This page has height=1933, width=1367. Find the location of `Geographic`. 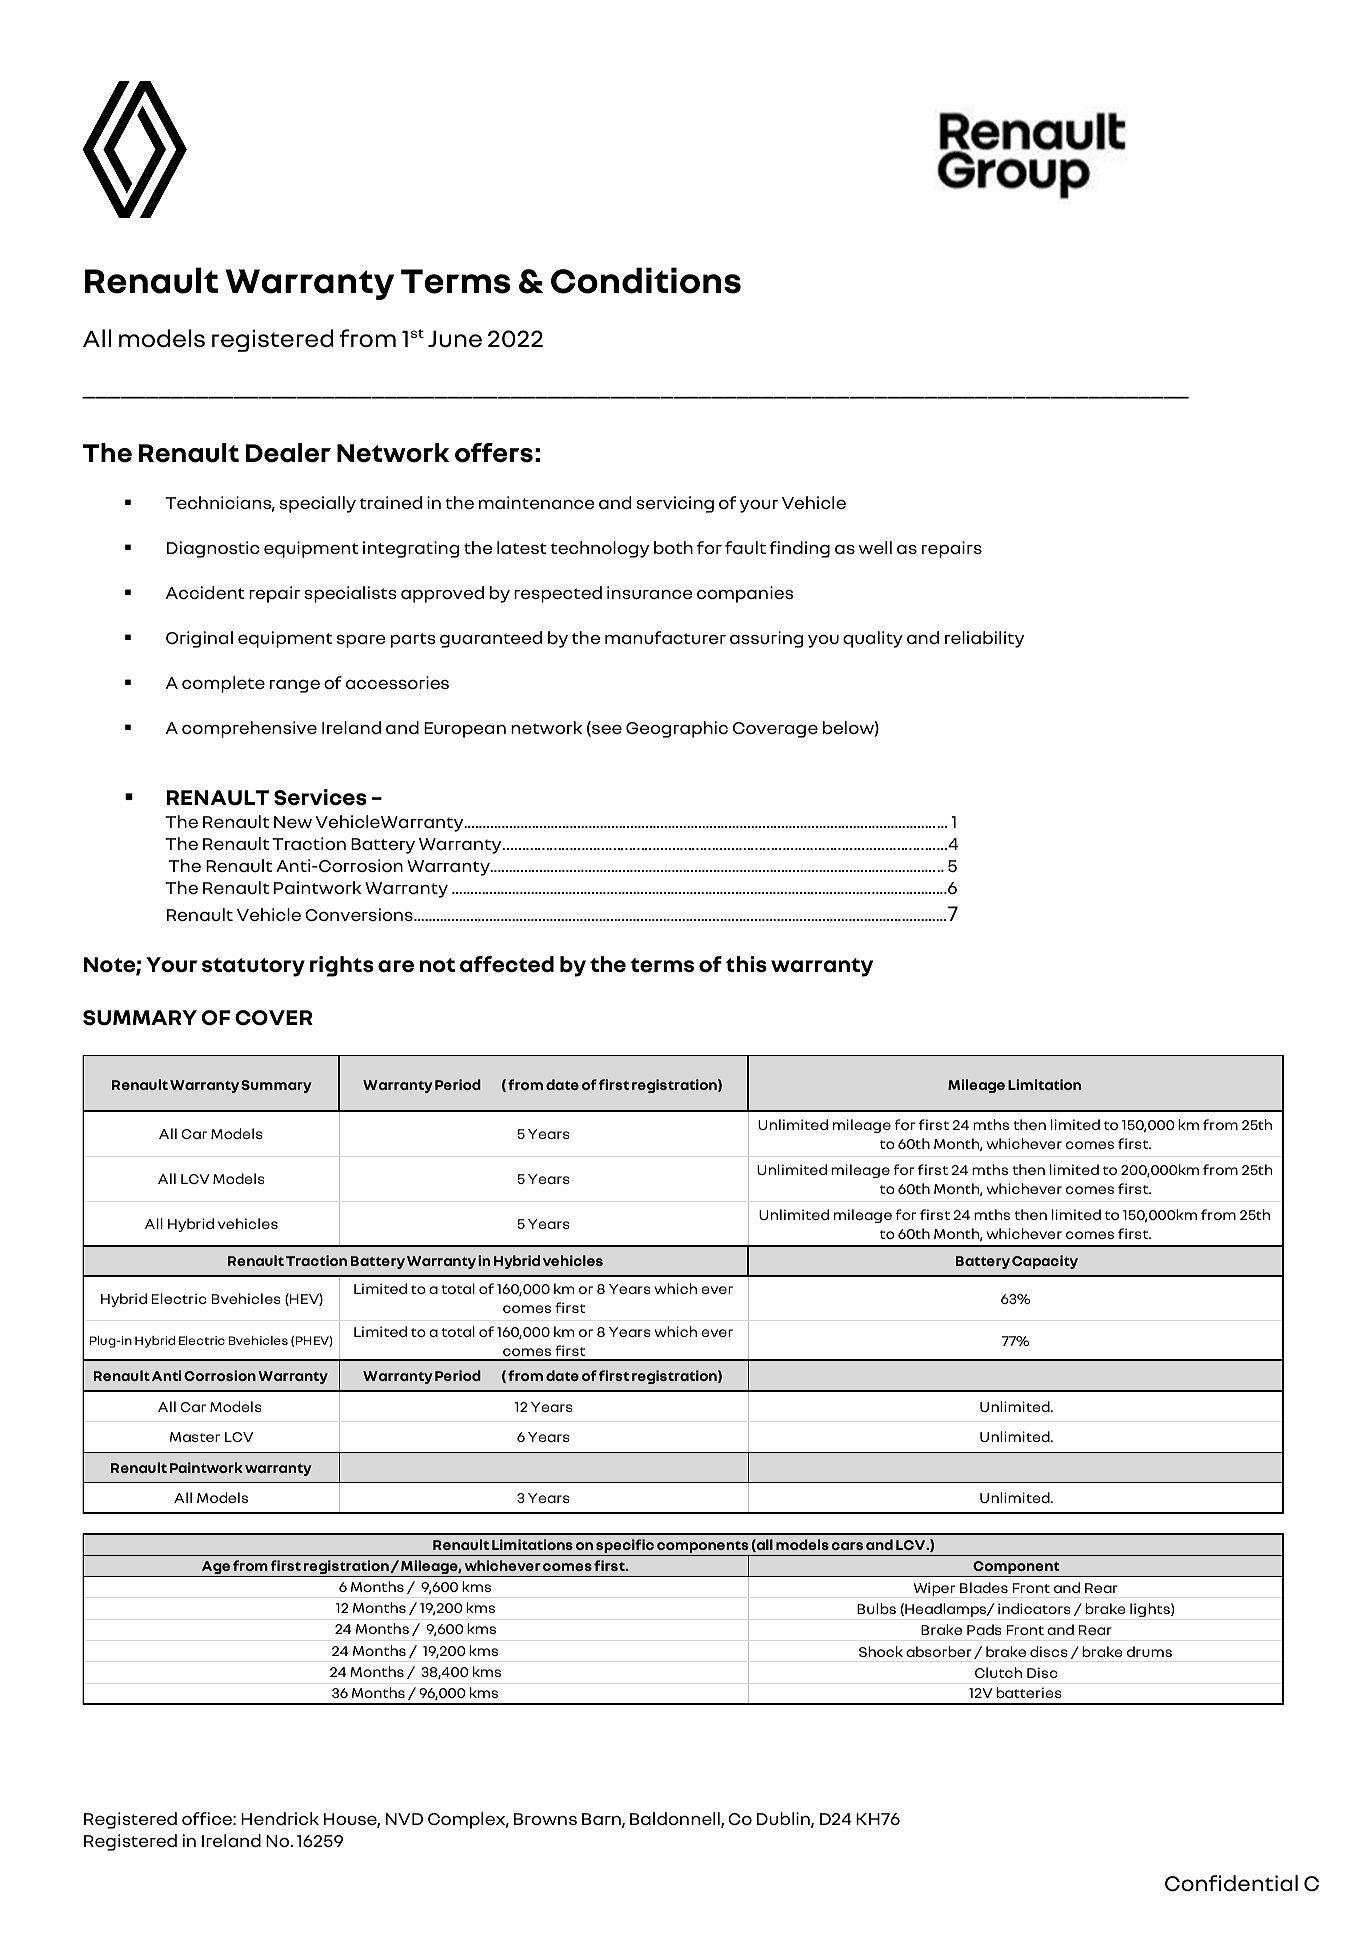

Geographic is located at coordinates (677, 729).
